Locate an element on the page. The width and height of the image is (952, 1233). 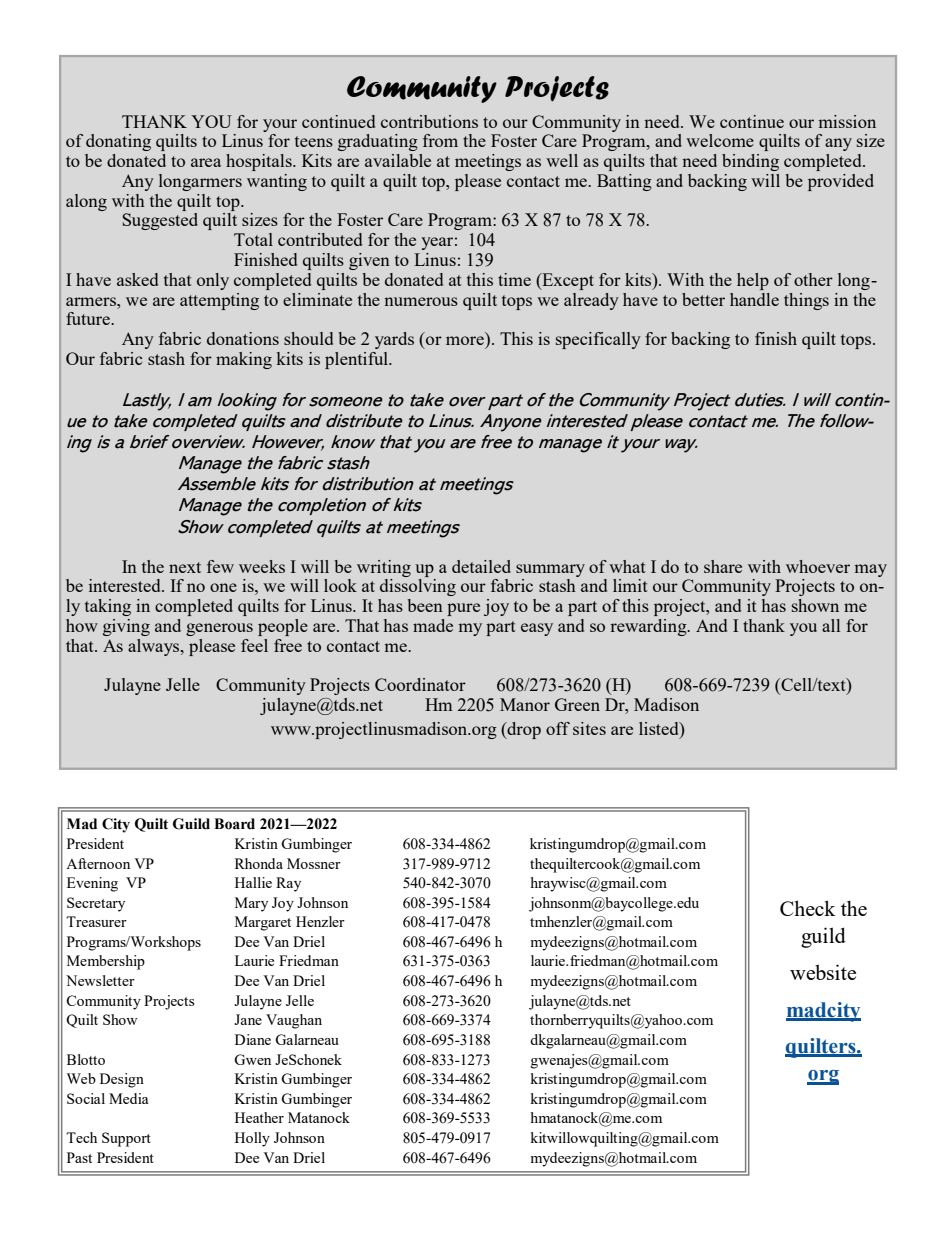
area is located at coordinates (206, 162).
